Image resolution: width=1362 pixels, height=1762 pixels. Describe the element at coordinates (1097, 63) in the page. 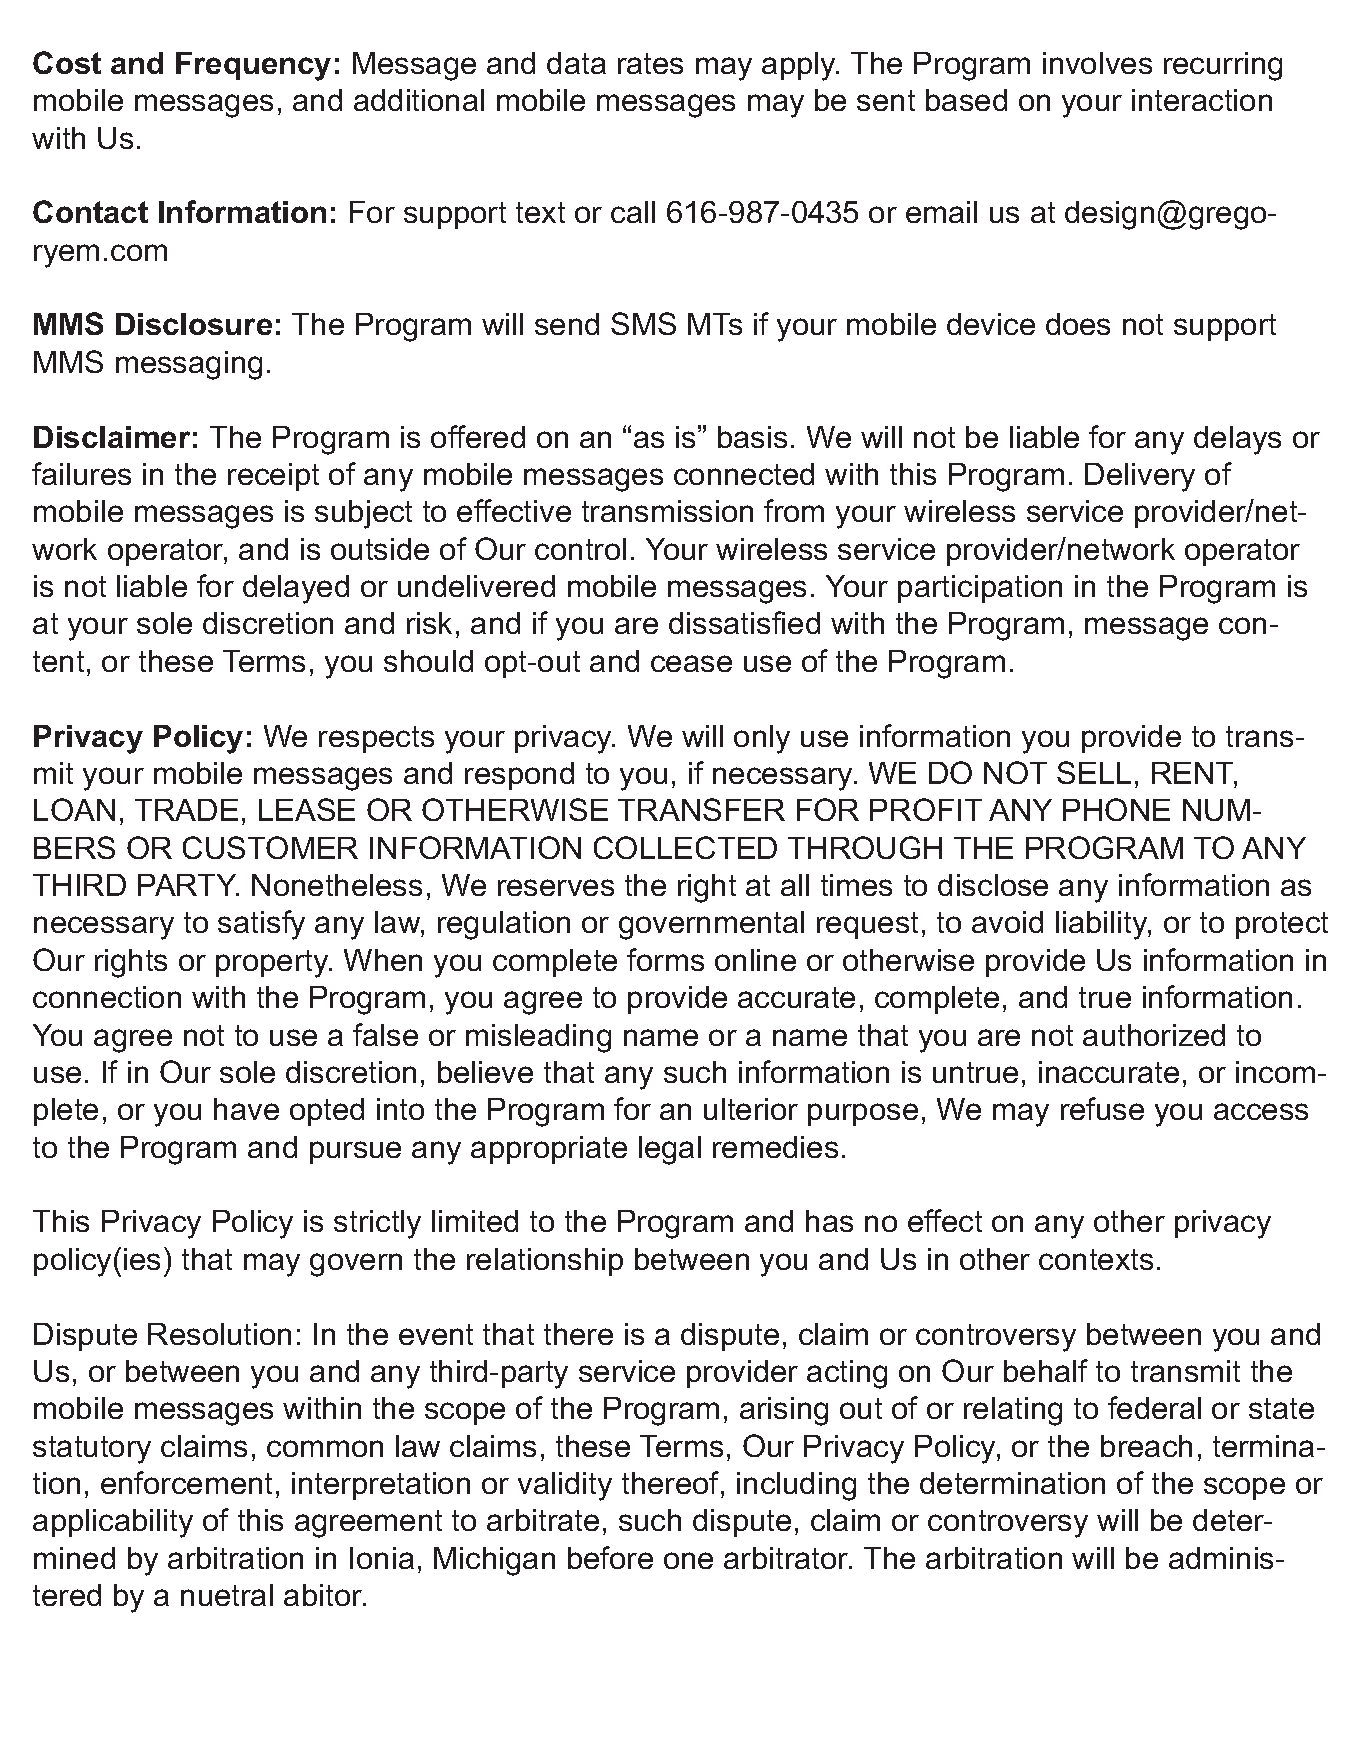

I see `involves` at that location.
